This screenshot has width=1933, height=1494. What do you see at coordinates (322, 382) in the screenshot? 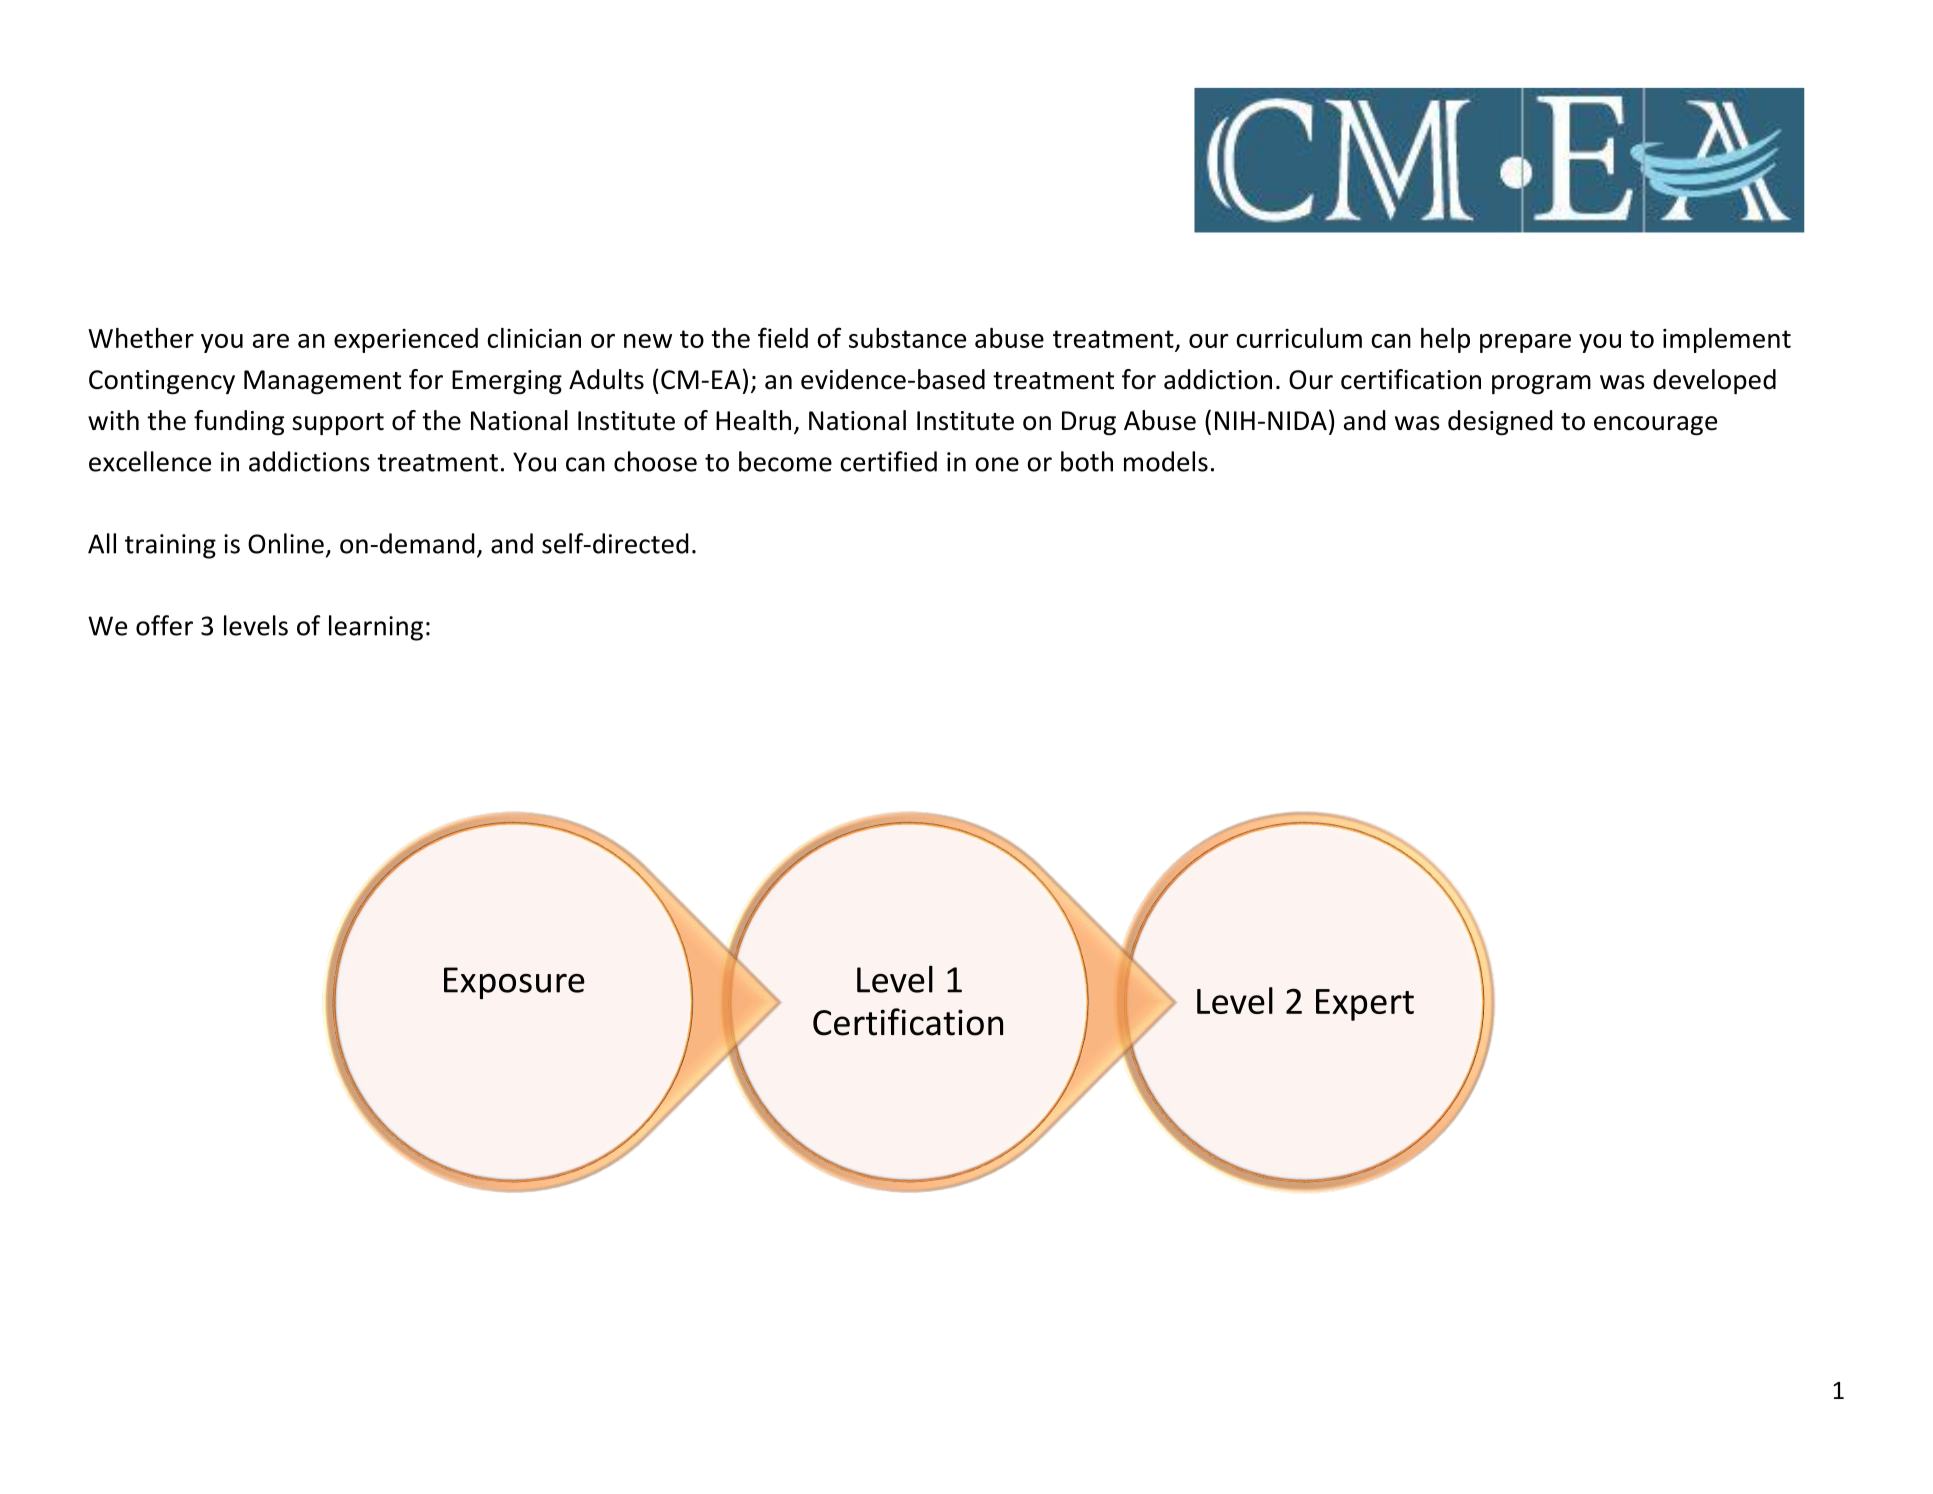
I see `Management` at bounding box center [322, 382].
